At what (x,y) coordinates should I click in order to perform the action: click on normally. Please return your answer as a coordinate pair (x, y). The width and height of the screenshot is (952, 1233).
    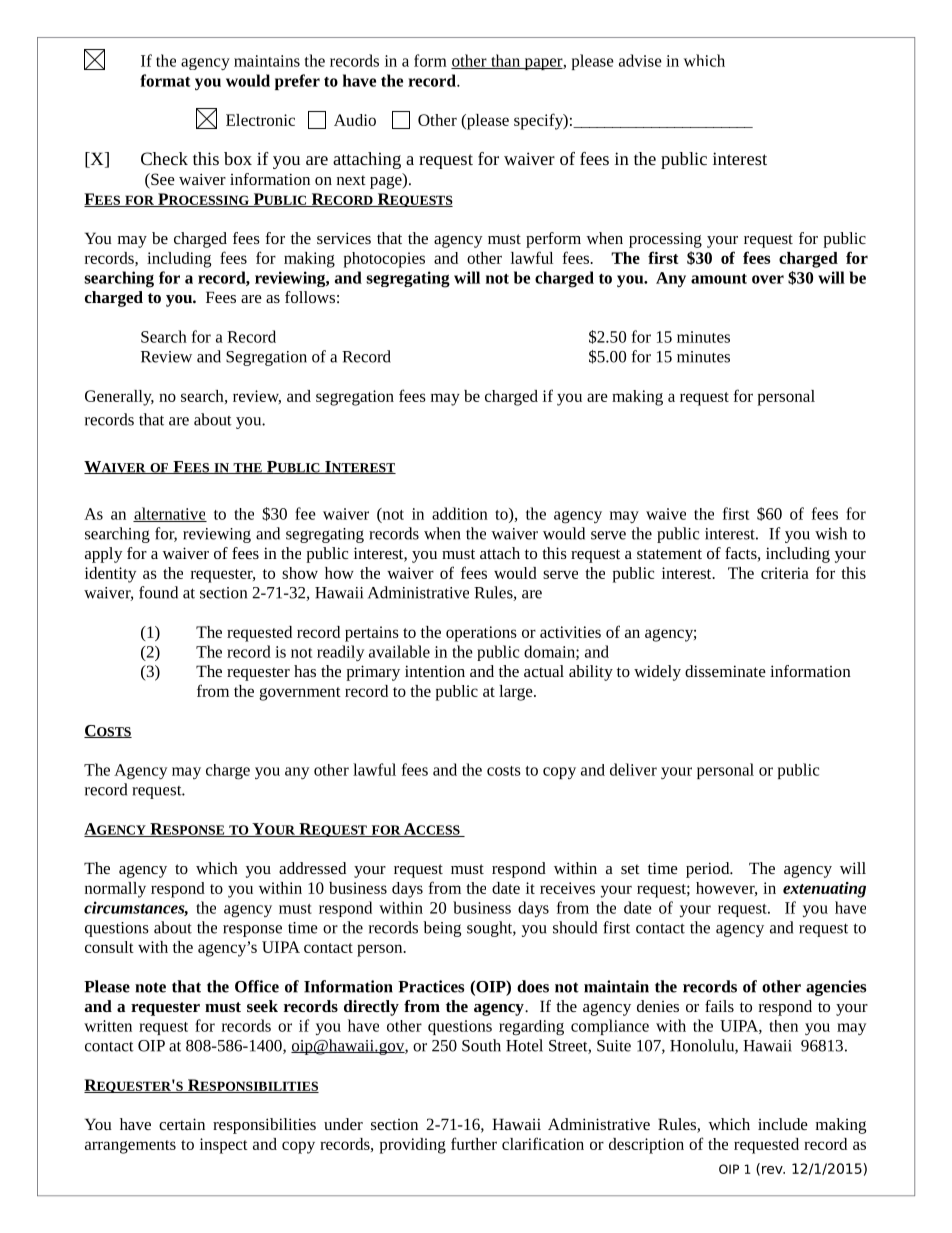
    Looking at the image, I should click on (115, 890).
